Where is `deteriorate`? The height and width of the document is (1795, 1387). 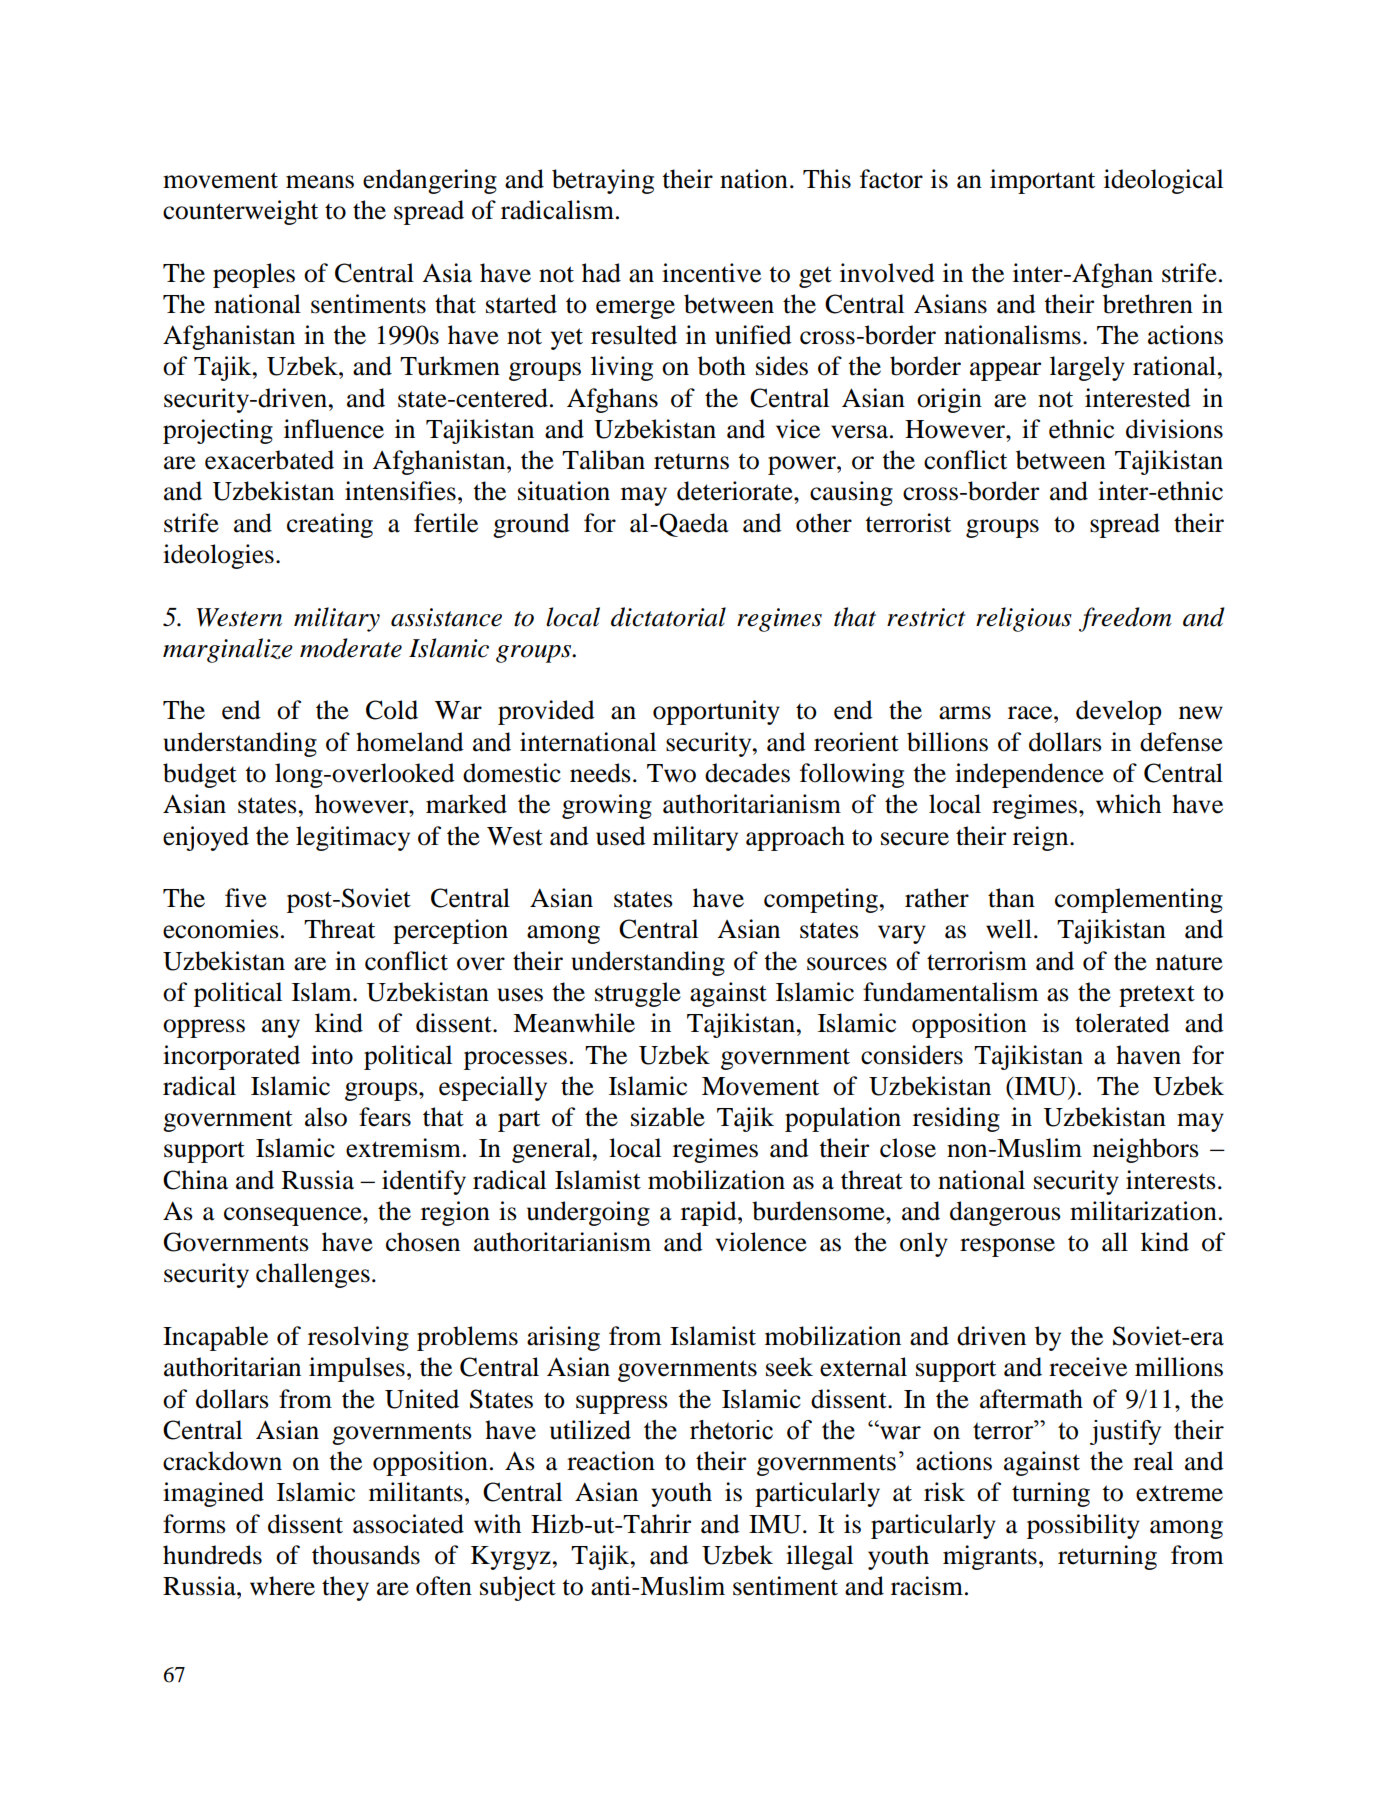
deteriorate is located at coordinates (736, 491).
